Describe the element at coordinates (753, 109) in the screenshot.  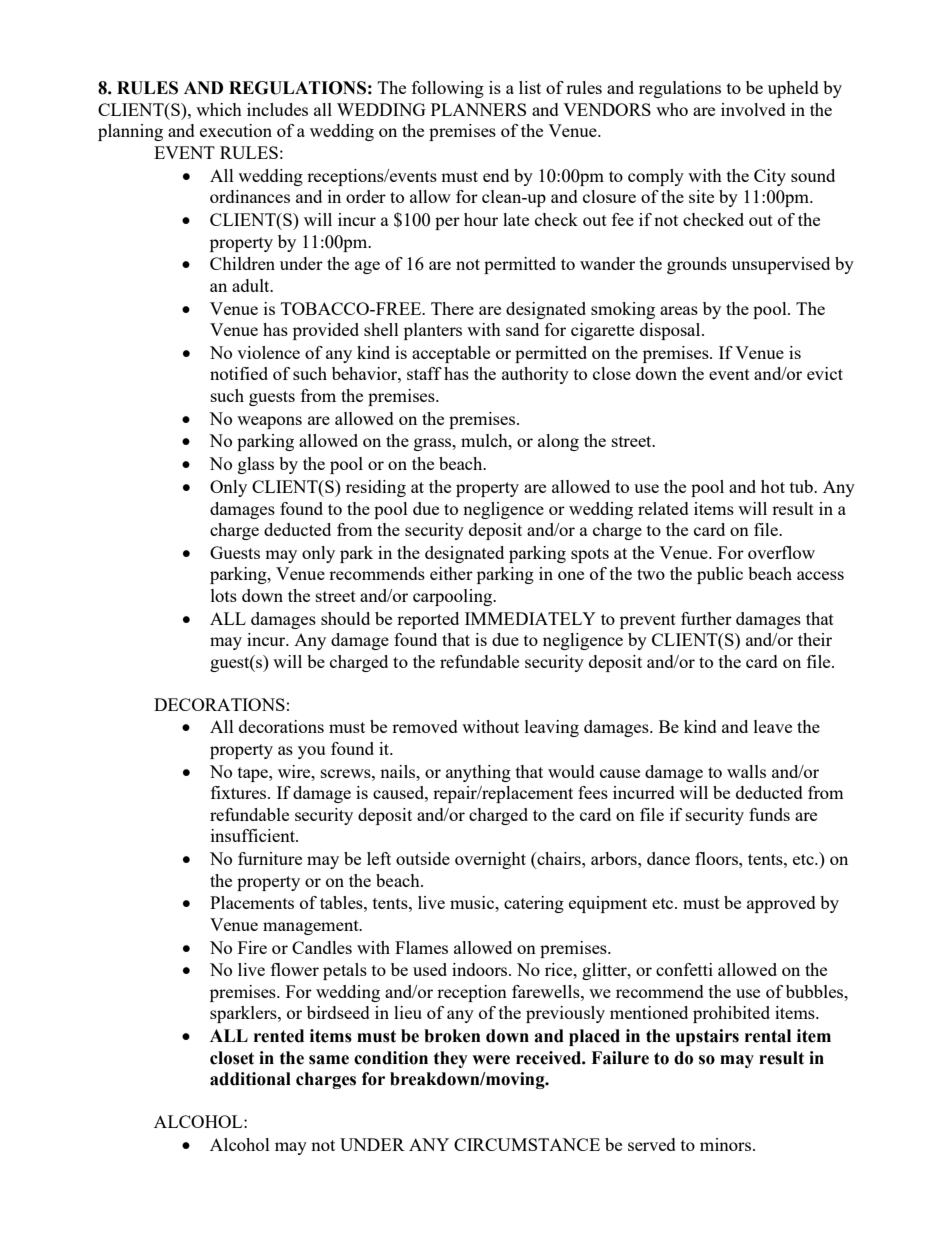
I see `involved` at that location.
